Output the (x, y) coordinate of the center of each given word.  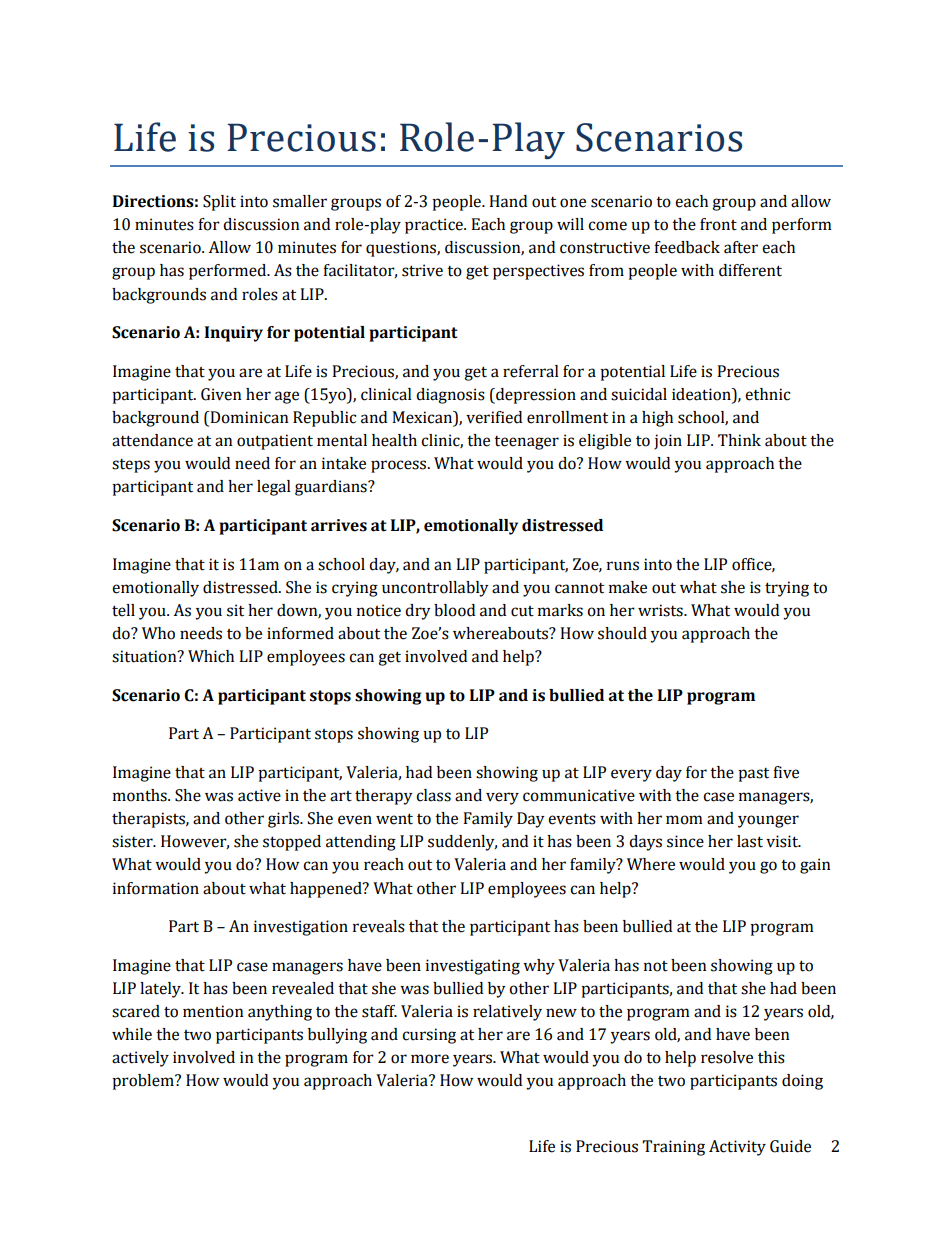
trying (787, 589)
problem (144, 1082)
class (433, 795)
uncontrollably (435, 589)
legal (274, 488)
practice (435, 226)
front (718, 224)
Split (219, 203)
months (141, 795)
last (750, 841)
